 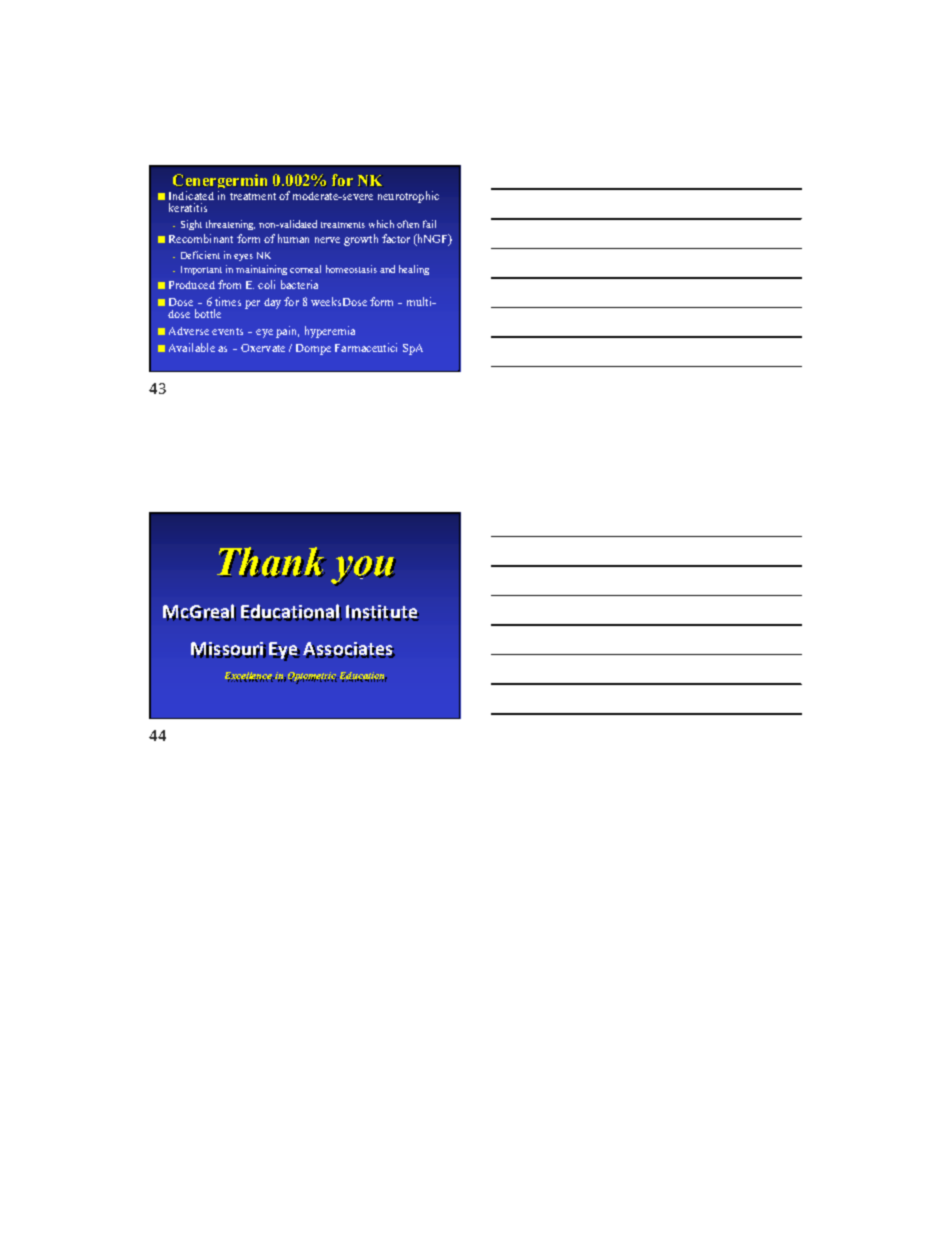 What do you see at coordinates (228, 301) in the page?
I see `times` at bounding box center [228, 301].
